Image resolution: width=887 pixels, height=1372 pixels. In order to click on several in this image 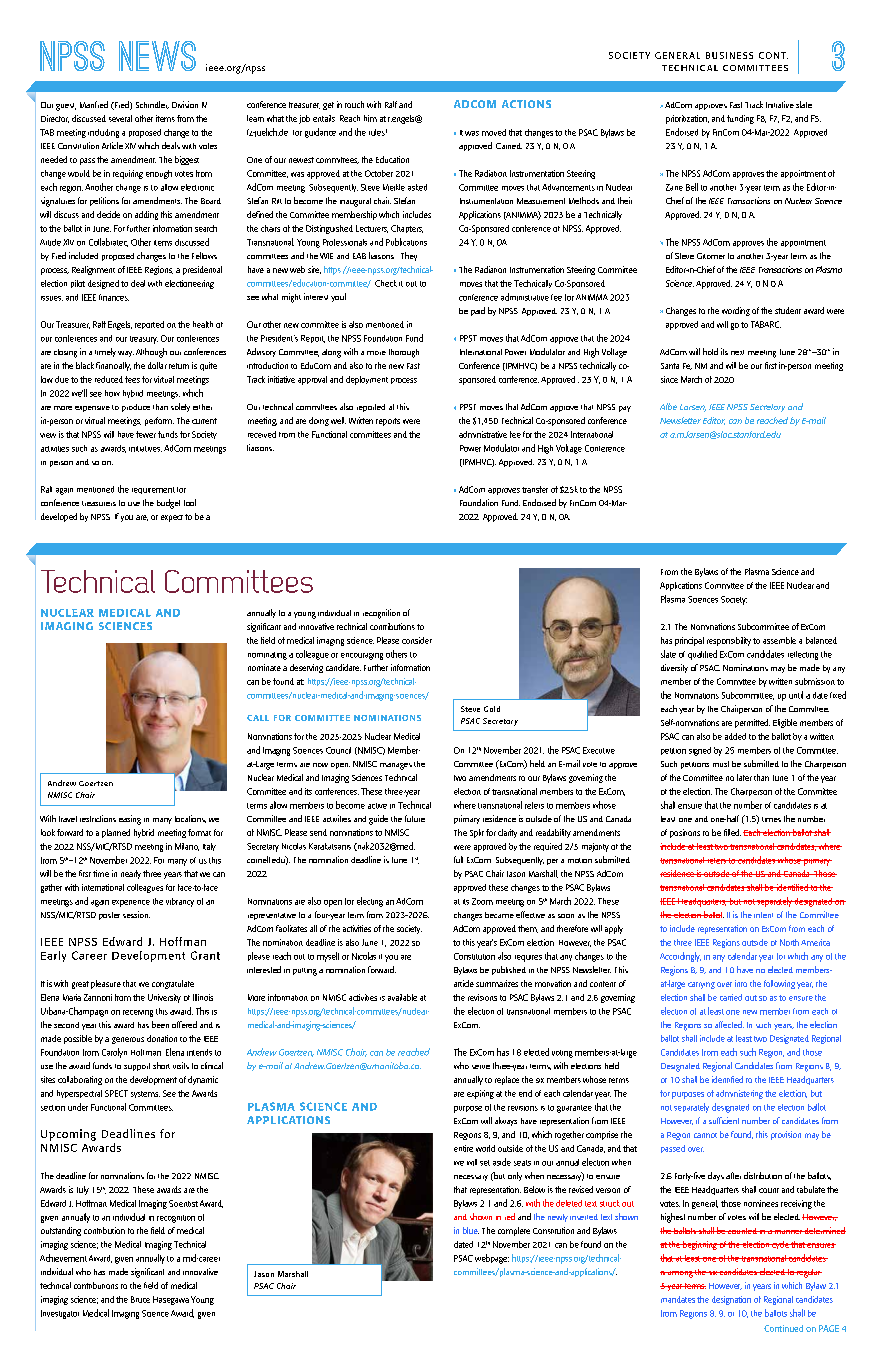, I will do `click(120, 118)`.
